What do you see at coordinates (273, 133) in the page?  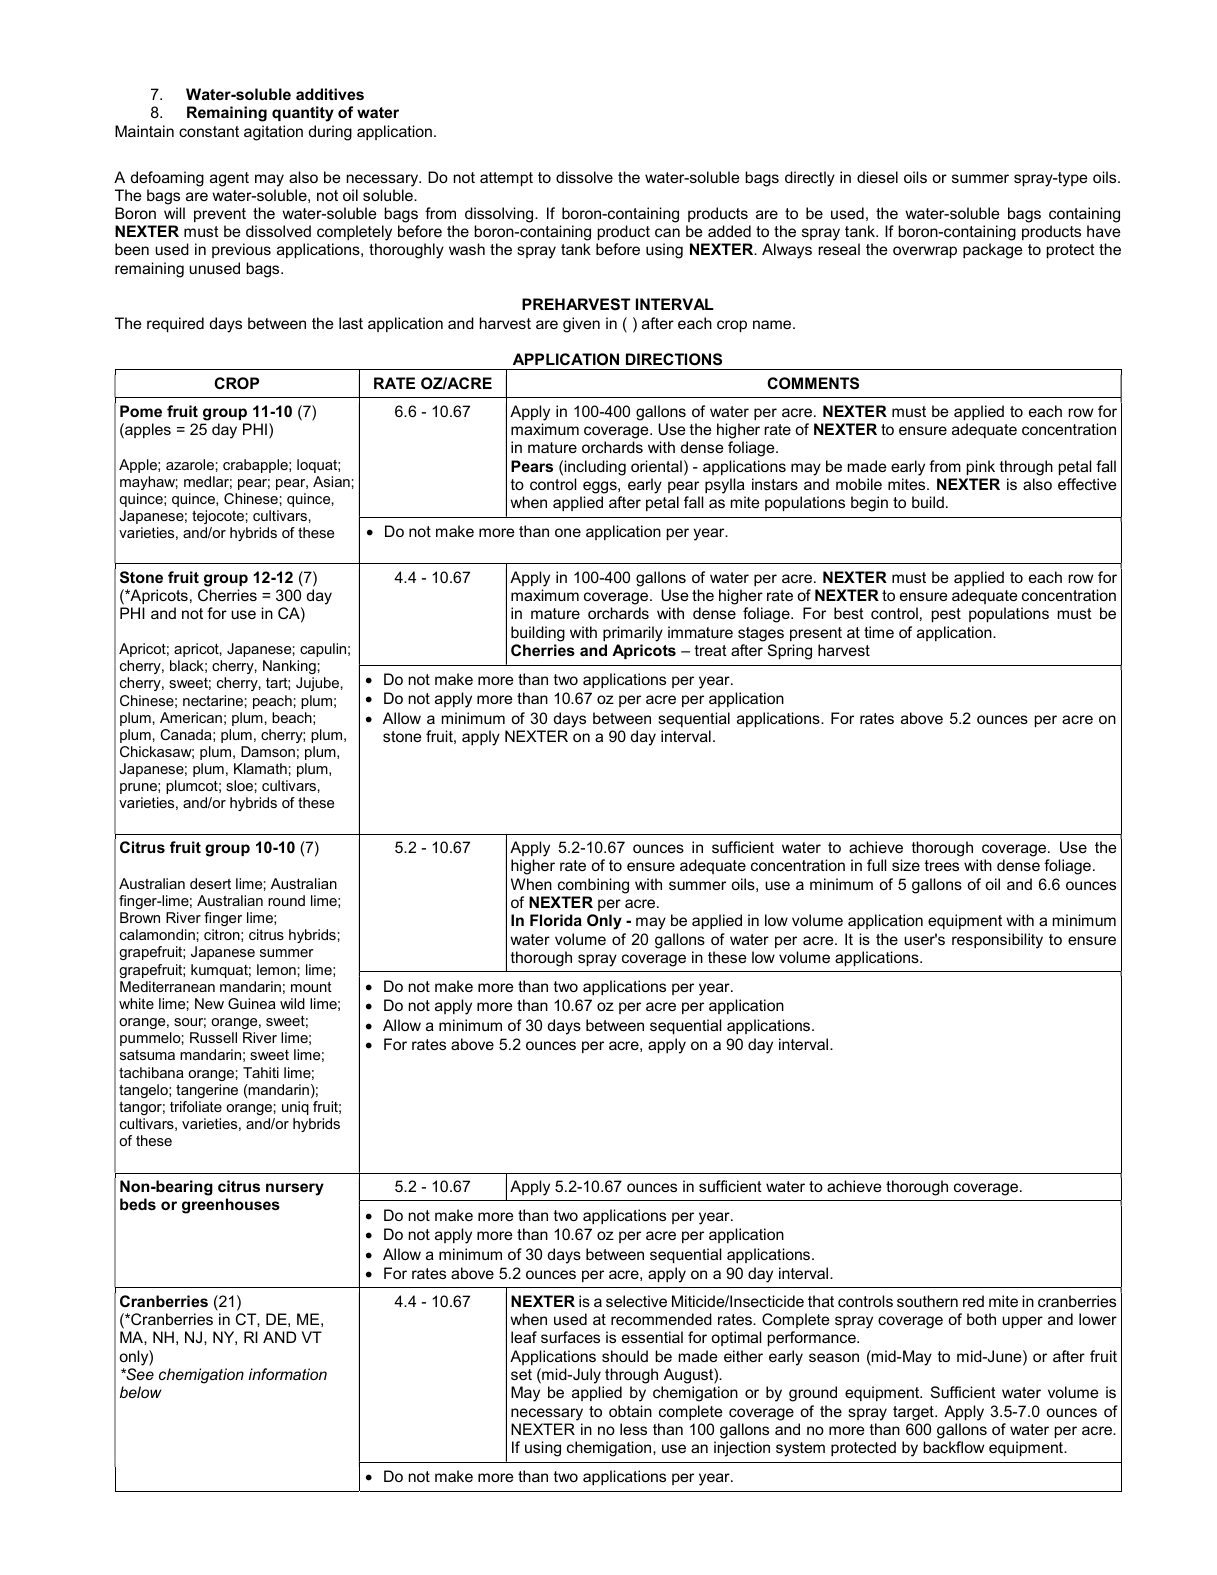 I see `agitation` at bounding box center [273, 133].
